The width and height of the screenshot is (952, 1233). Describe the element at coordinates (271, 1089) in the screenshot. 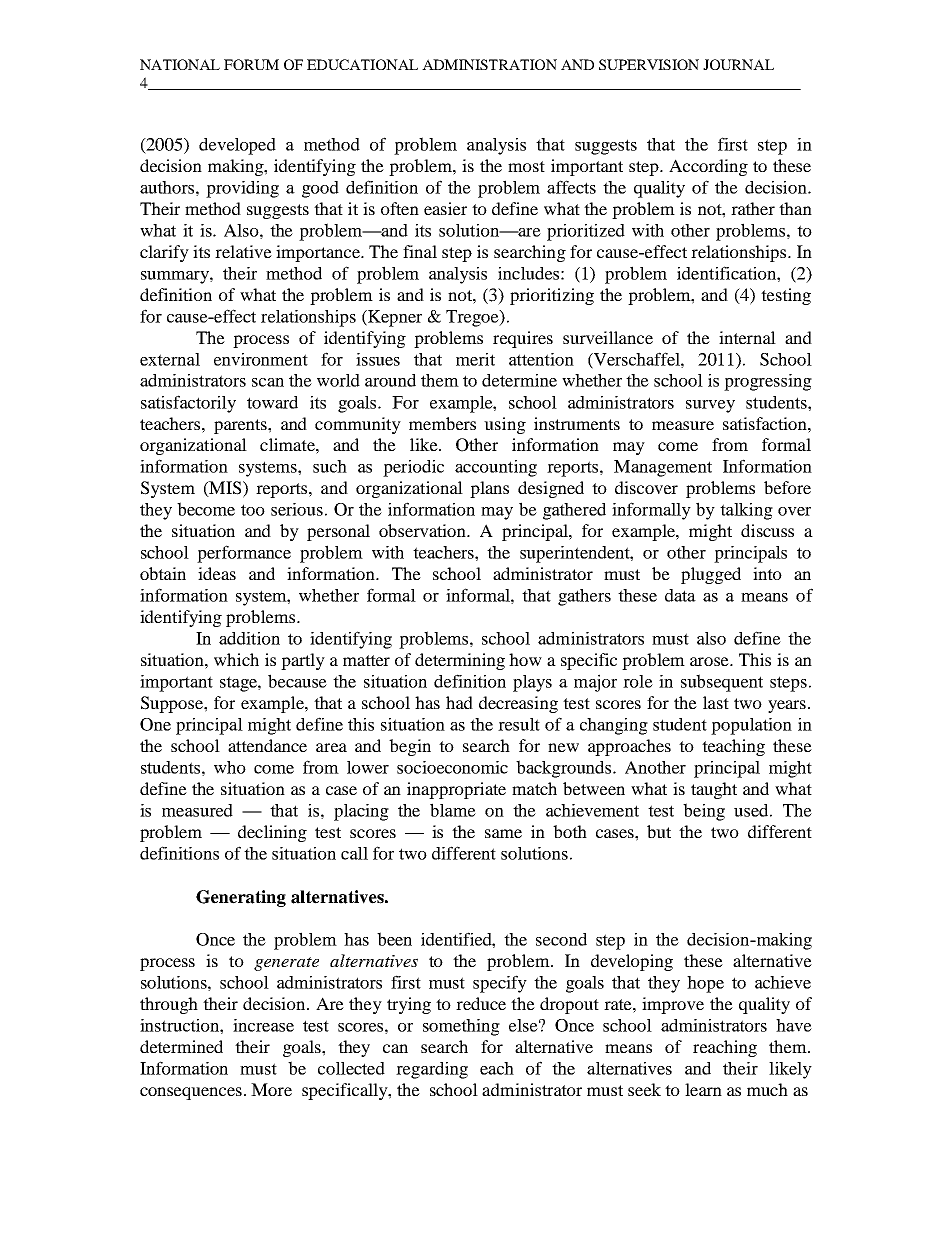

I see `More` at that location.
